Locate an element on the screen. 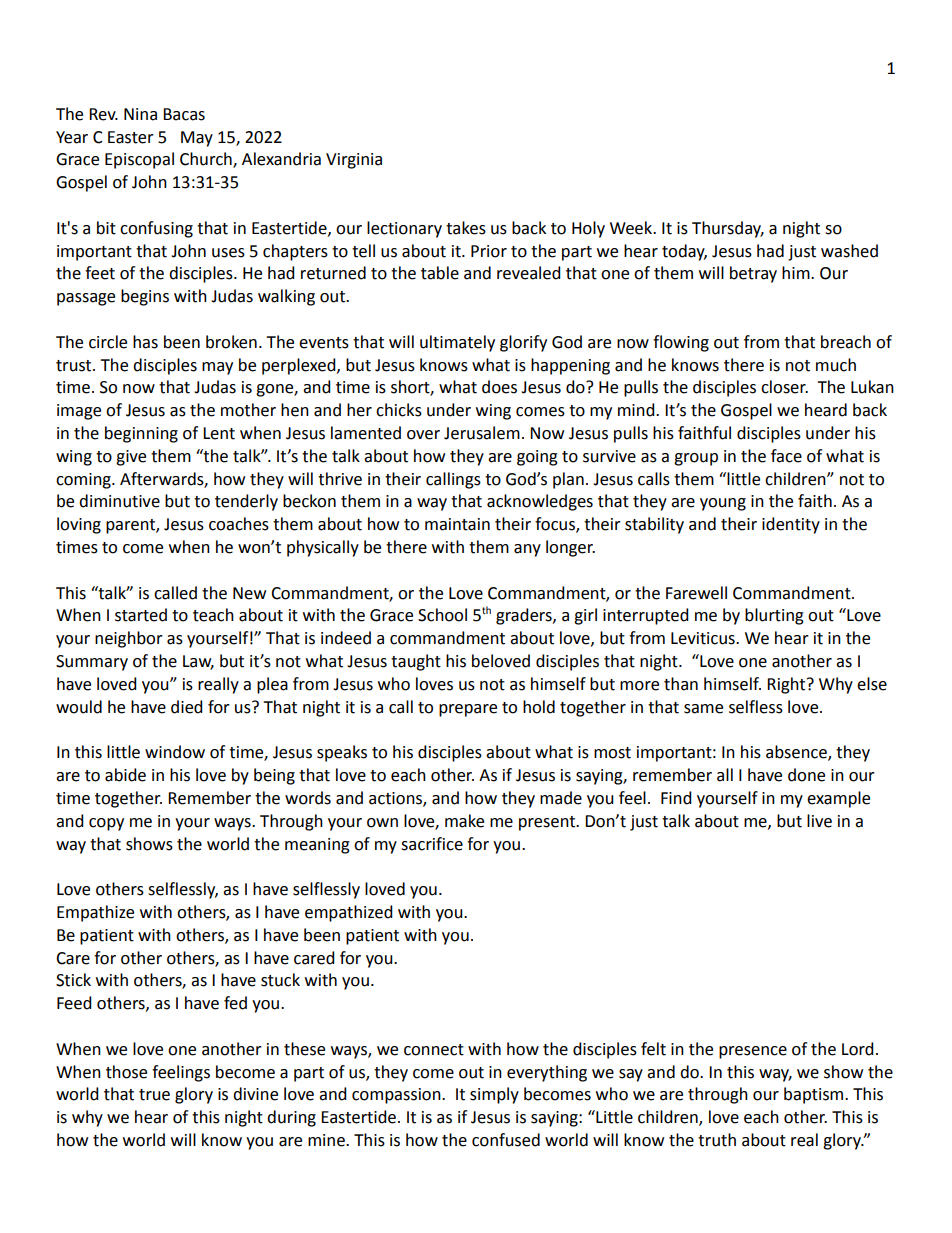 The height and width of the screenshot is (1233, 952). face is located at coordinates (786, 456).
